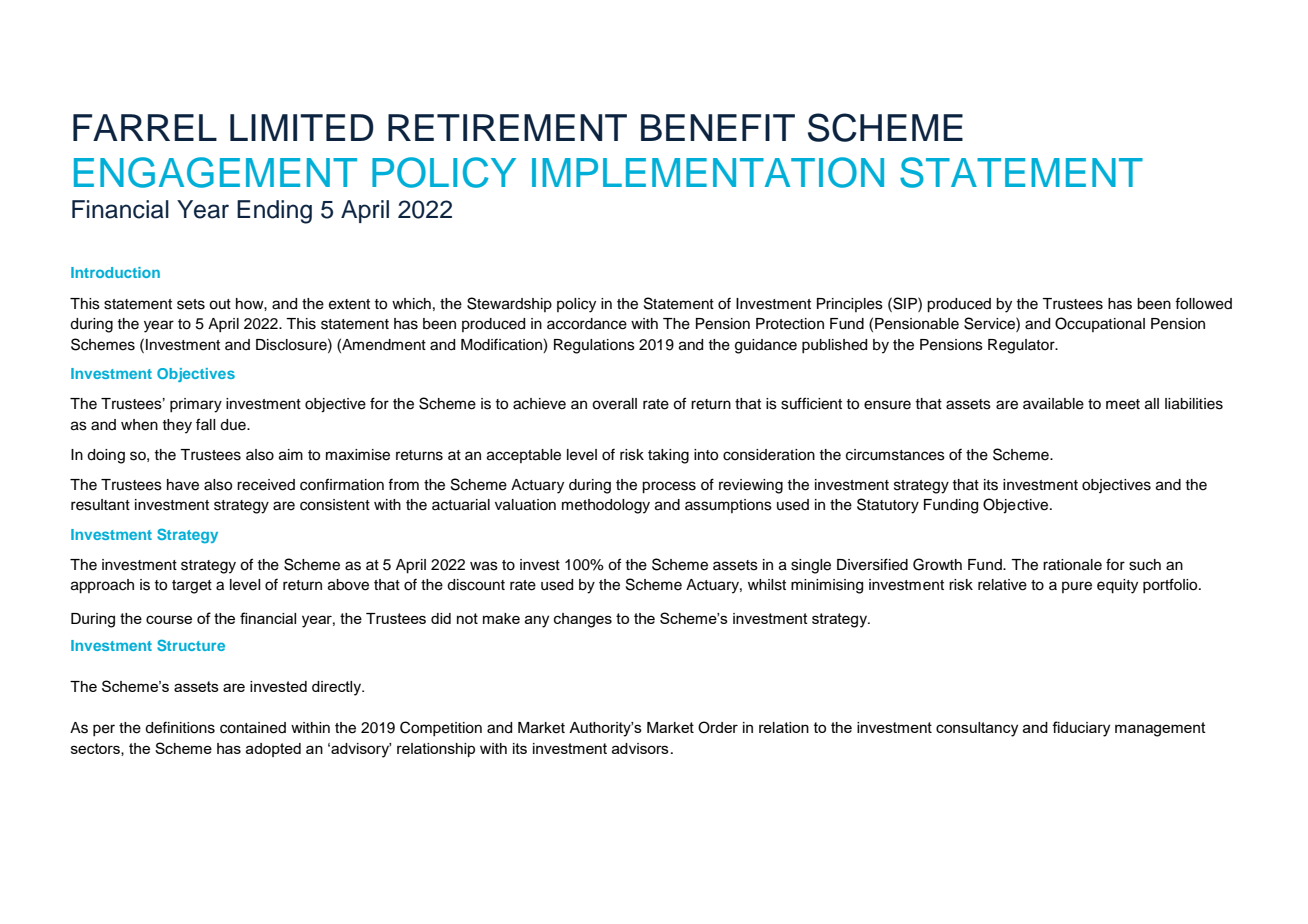 This page has height=924, width=1308. What do you see at coordinates (640, 748) in the page?
I see `advisors` at bounding box center [640, 748].
